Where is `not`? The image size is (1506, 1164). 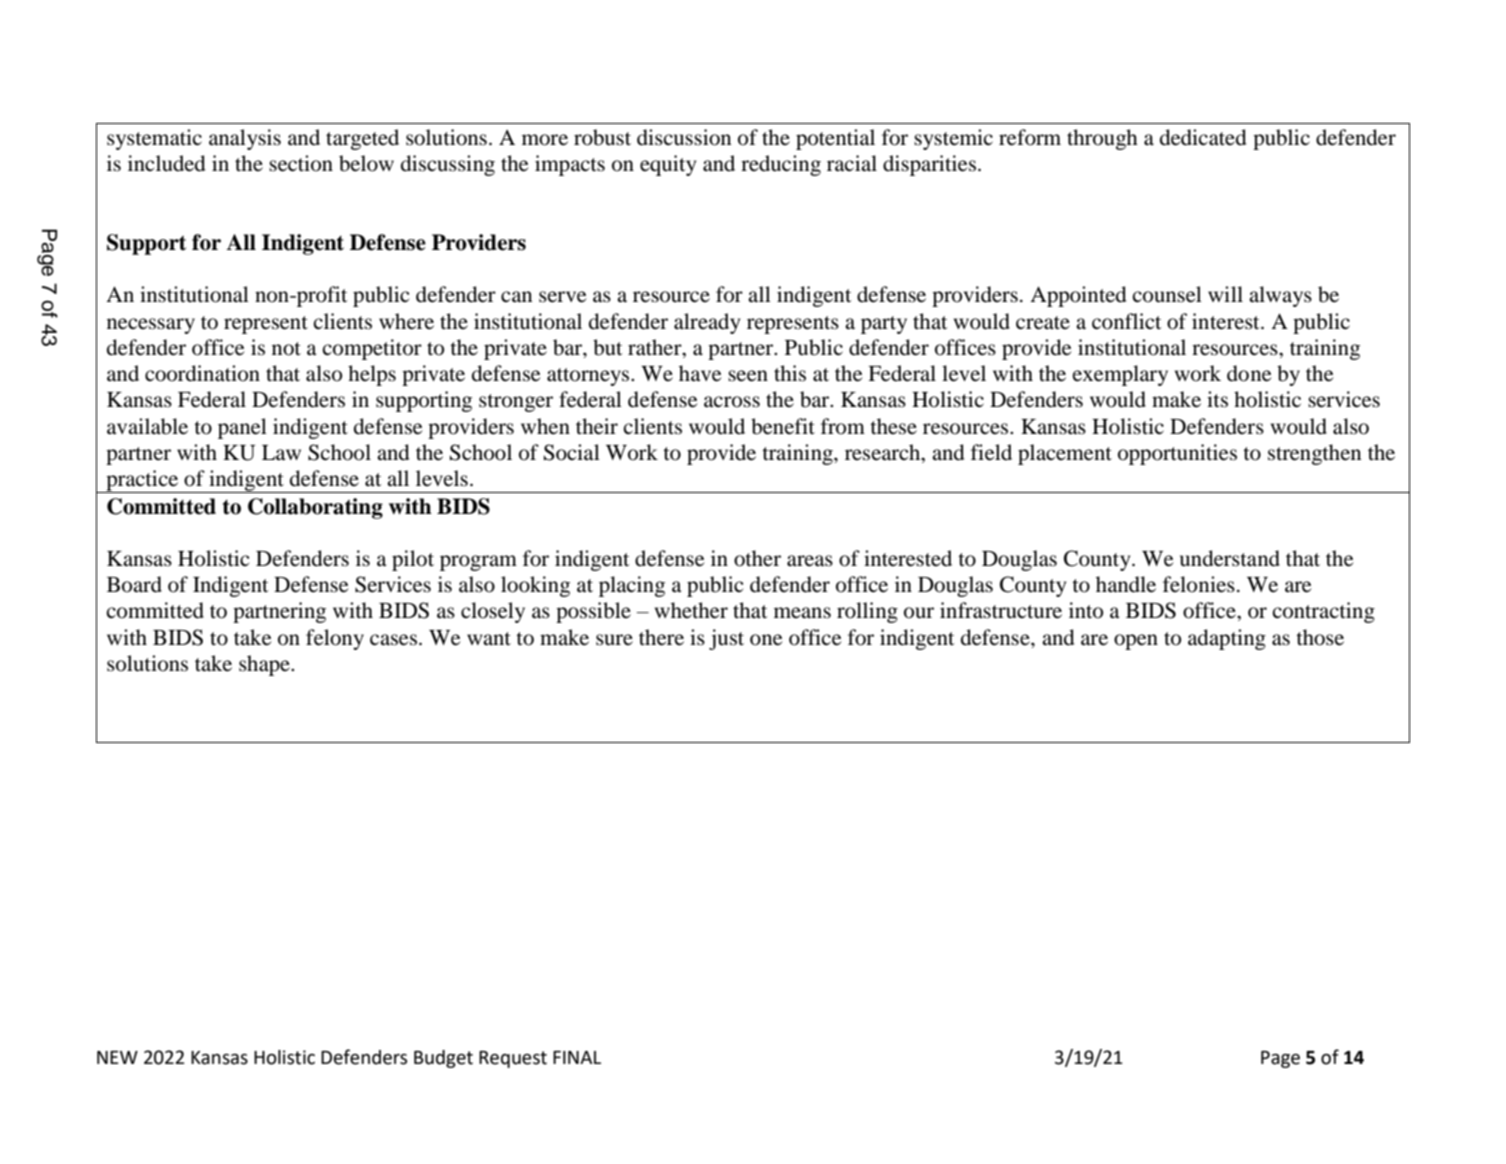
not is located at coordinates (286, 349).
